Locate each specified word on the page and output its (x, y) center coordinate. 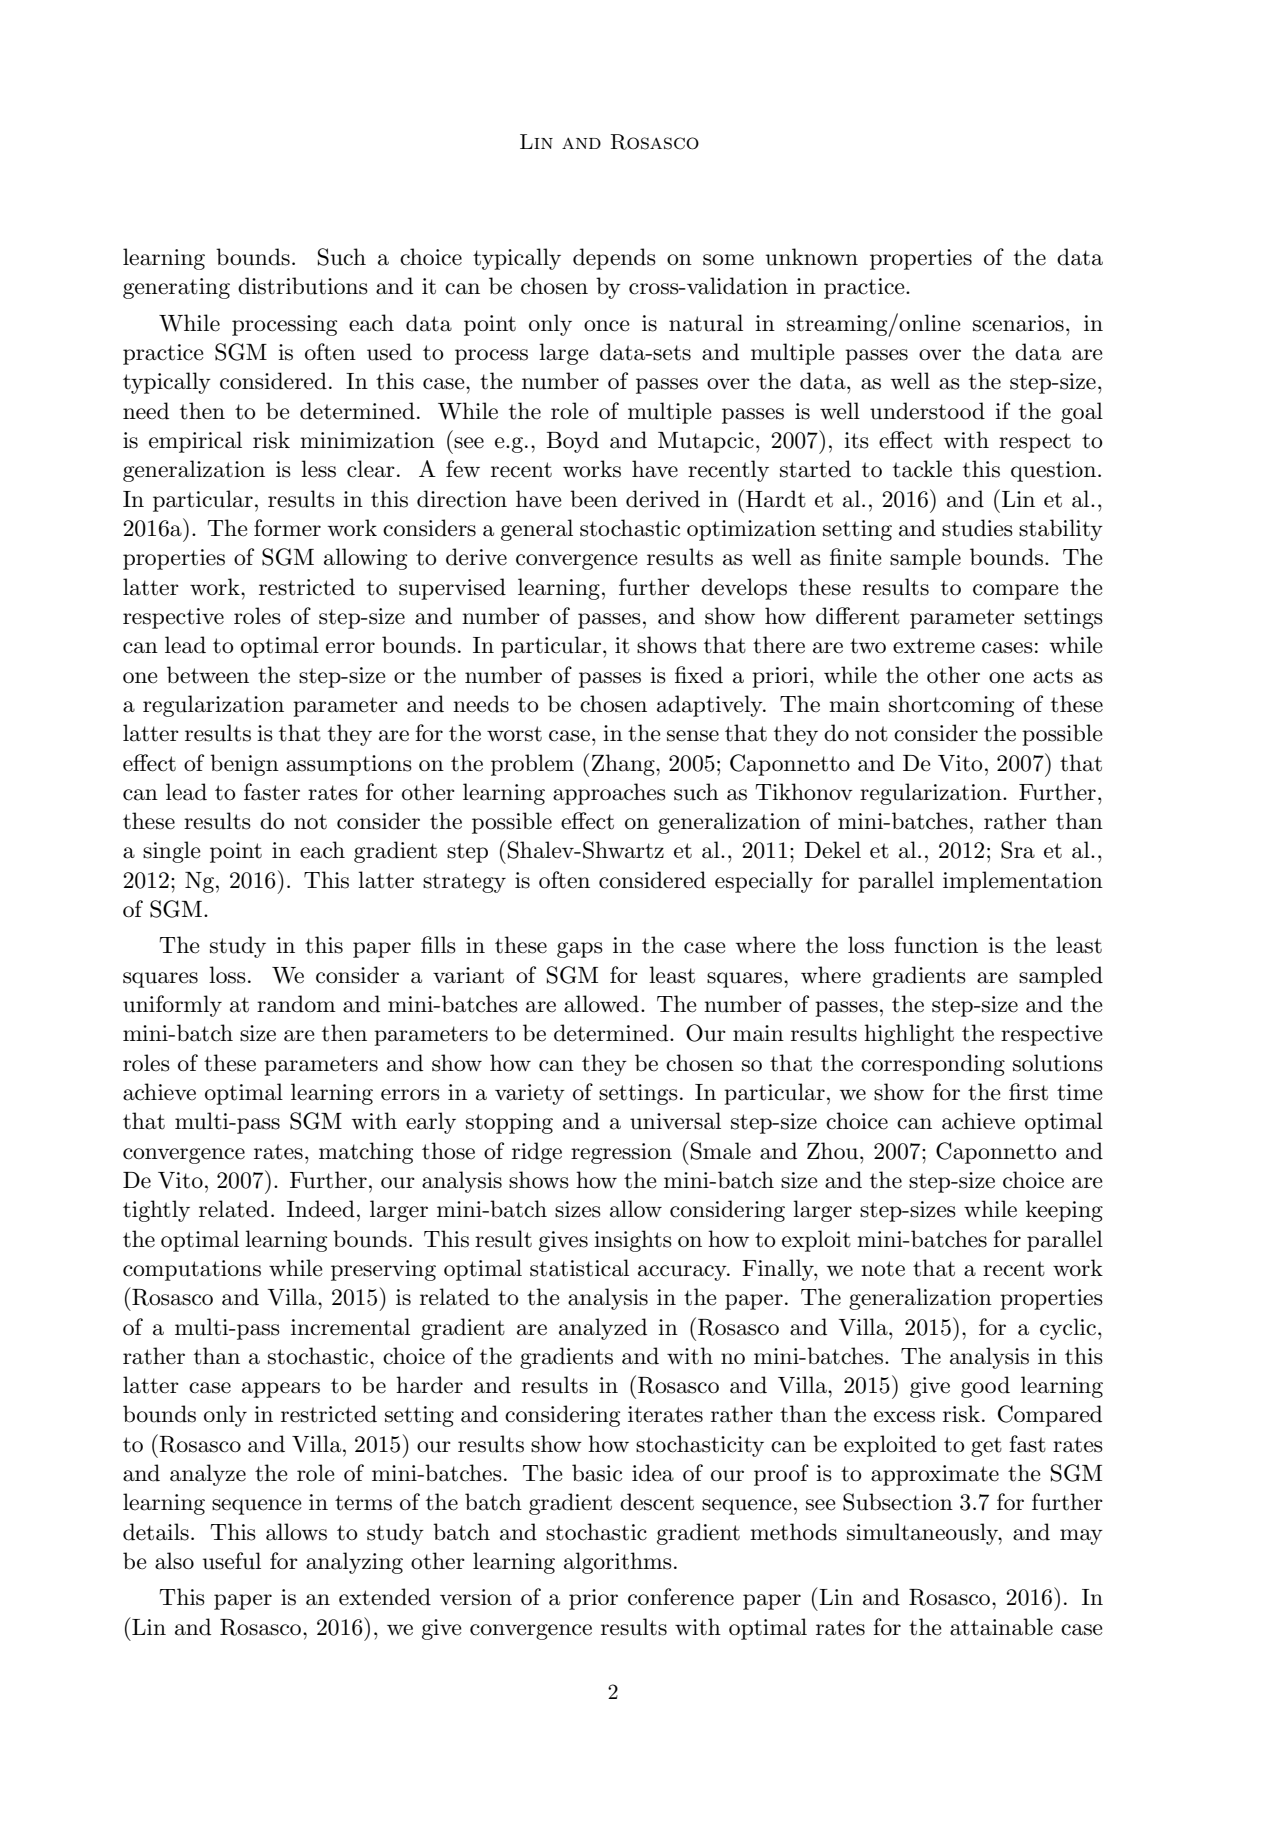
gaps (580, 950)
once (607, 326)
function (936, 945)
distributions (303, 286)
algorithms (618, 1563)
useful (232, 1561)
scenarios (1018, 323)
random (296, 1004)
